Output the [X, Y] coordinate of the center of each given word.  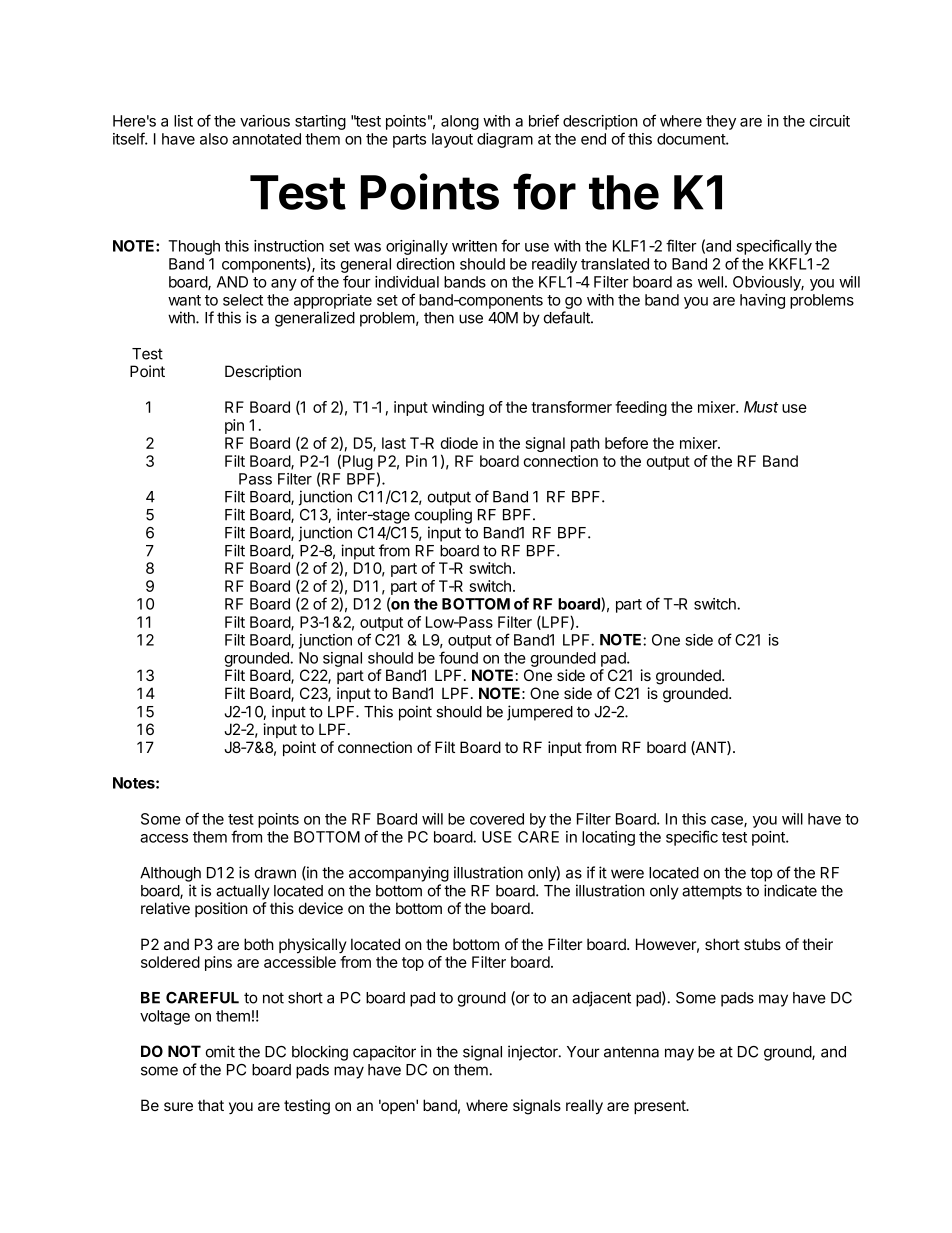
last [394, 443]
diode [459, 443]
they [721, 122]
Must [761, 407]
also [214, 139]
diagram [505, 140]
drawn [275, 873]
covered [497, 819]
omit [220, 1051]
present [661, 1107]
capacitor [384, 1053]
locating [608, 838]
